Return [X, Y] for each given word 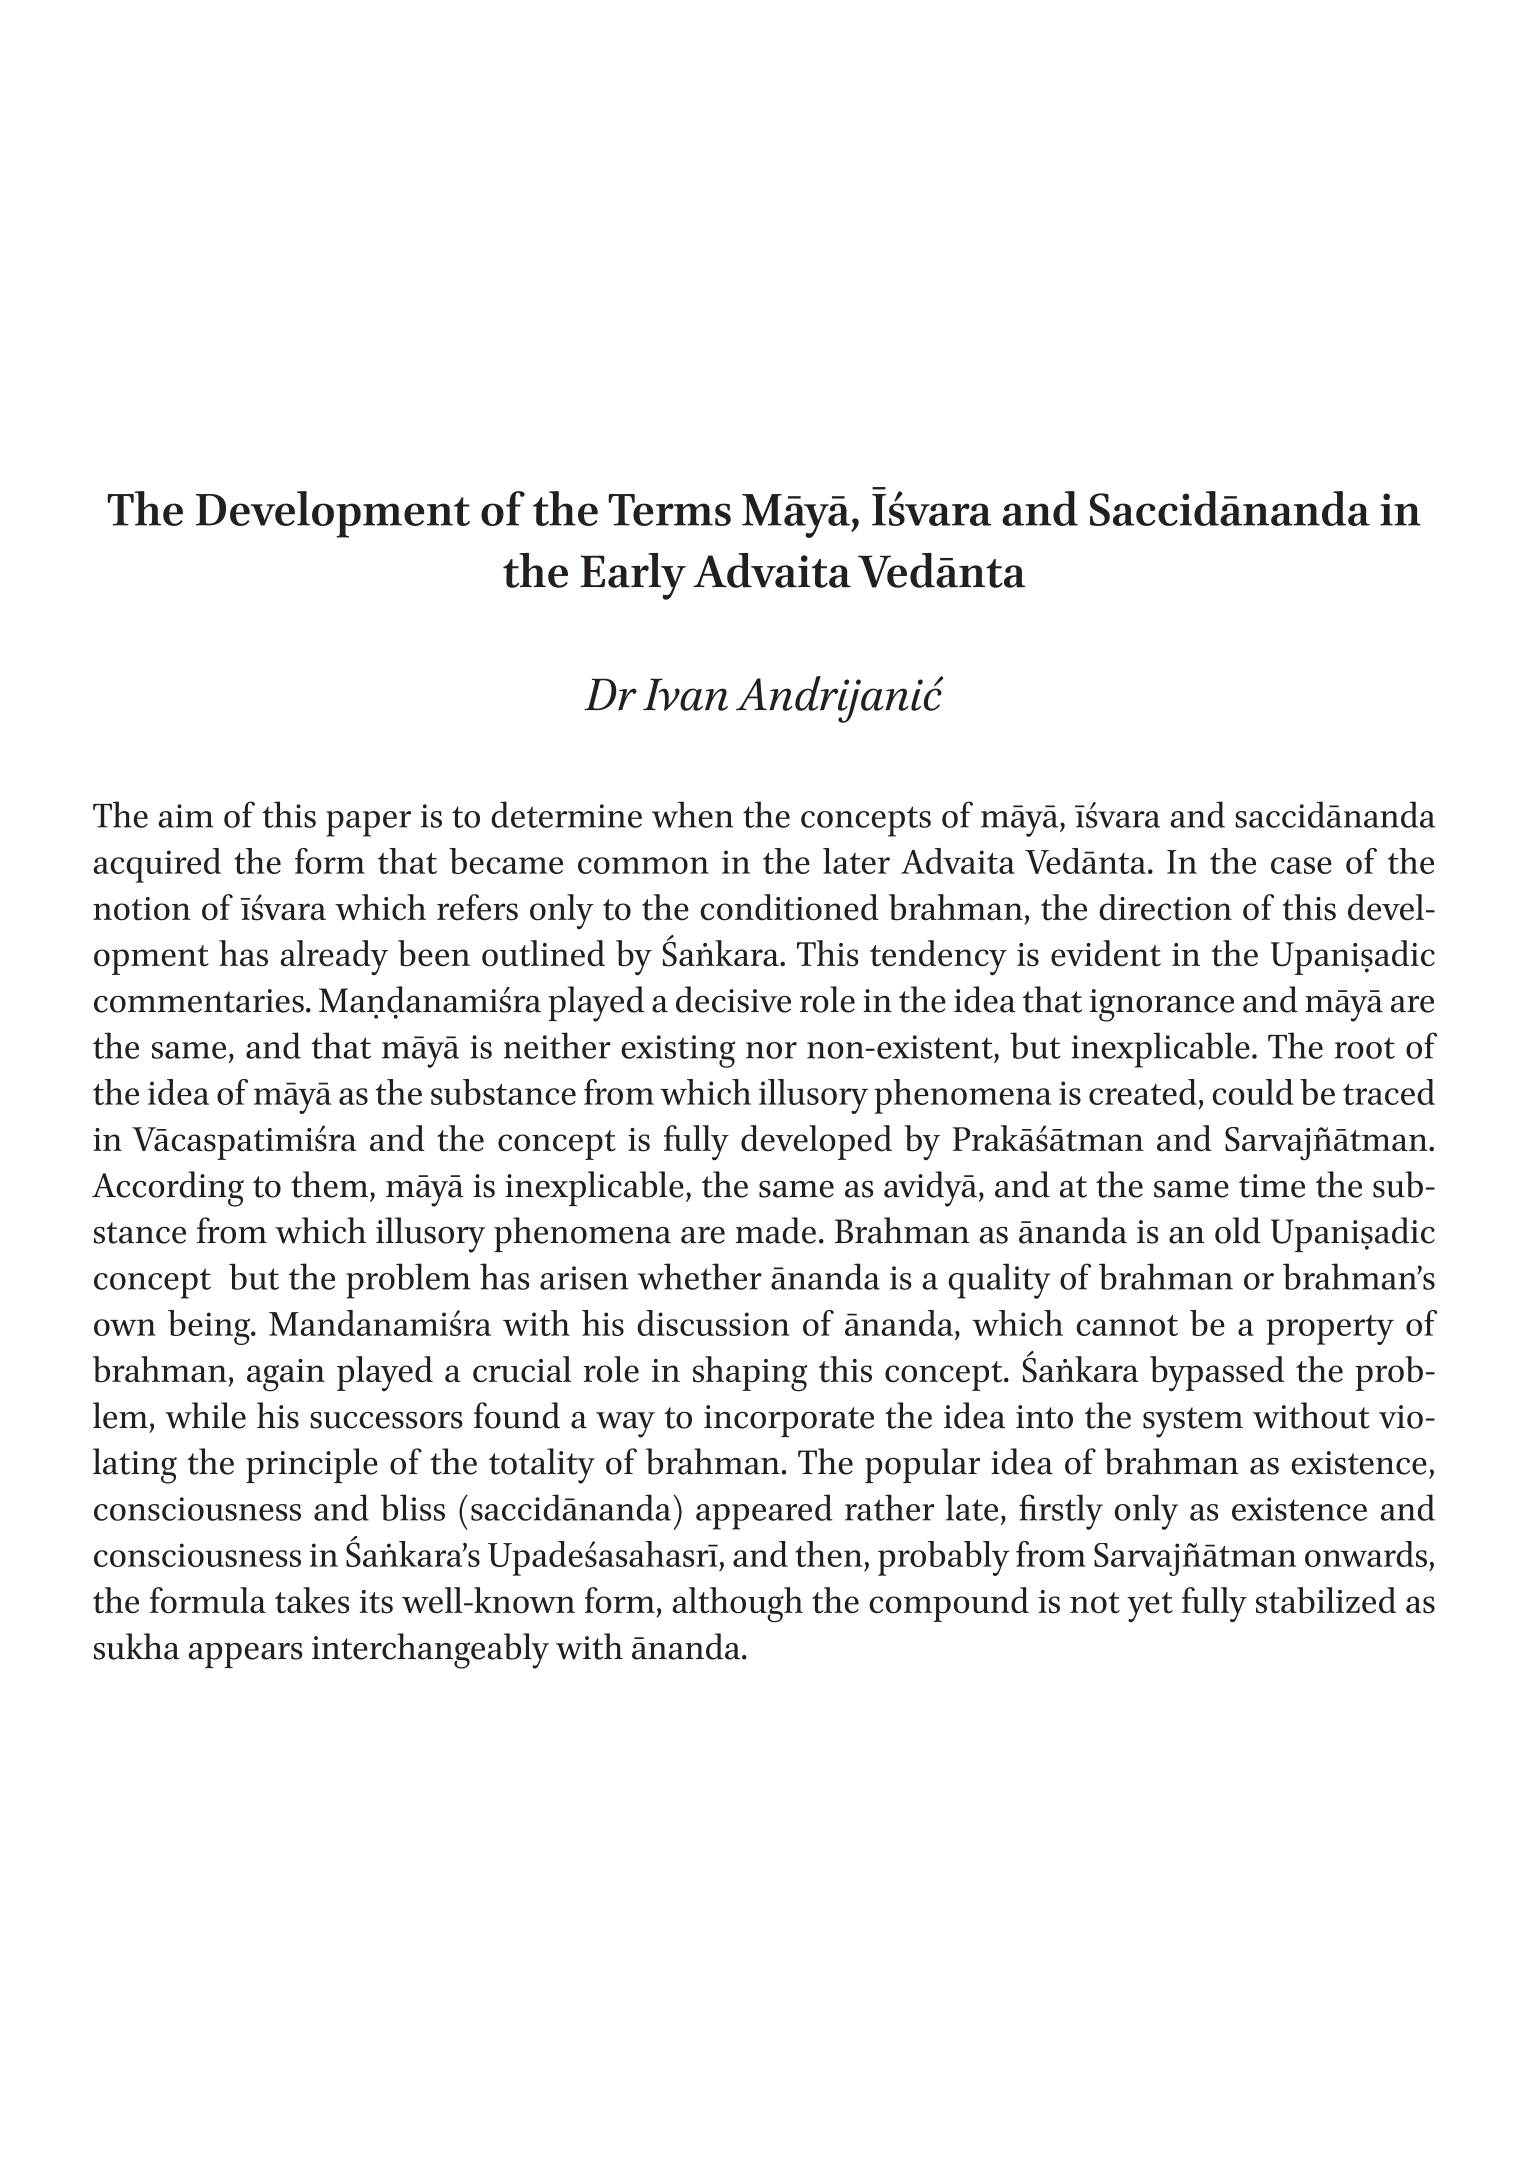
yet [1150, 1607]
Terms [669, 510]
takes [312, 1600]
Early [633, 576]
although [737, 1605]
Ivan [685, 694]
